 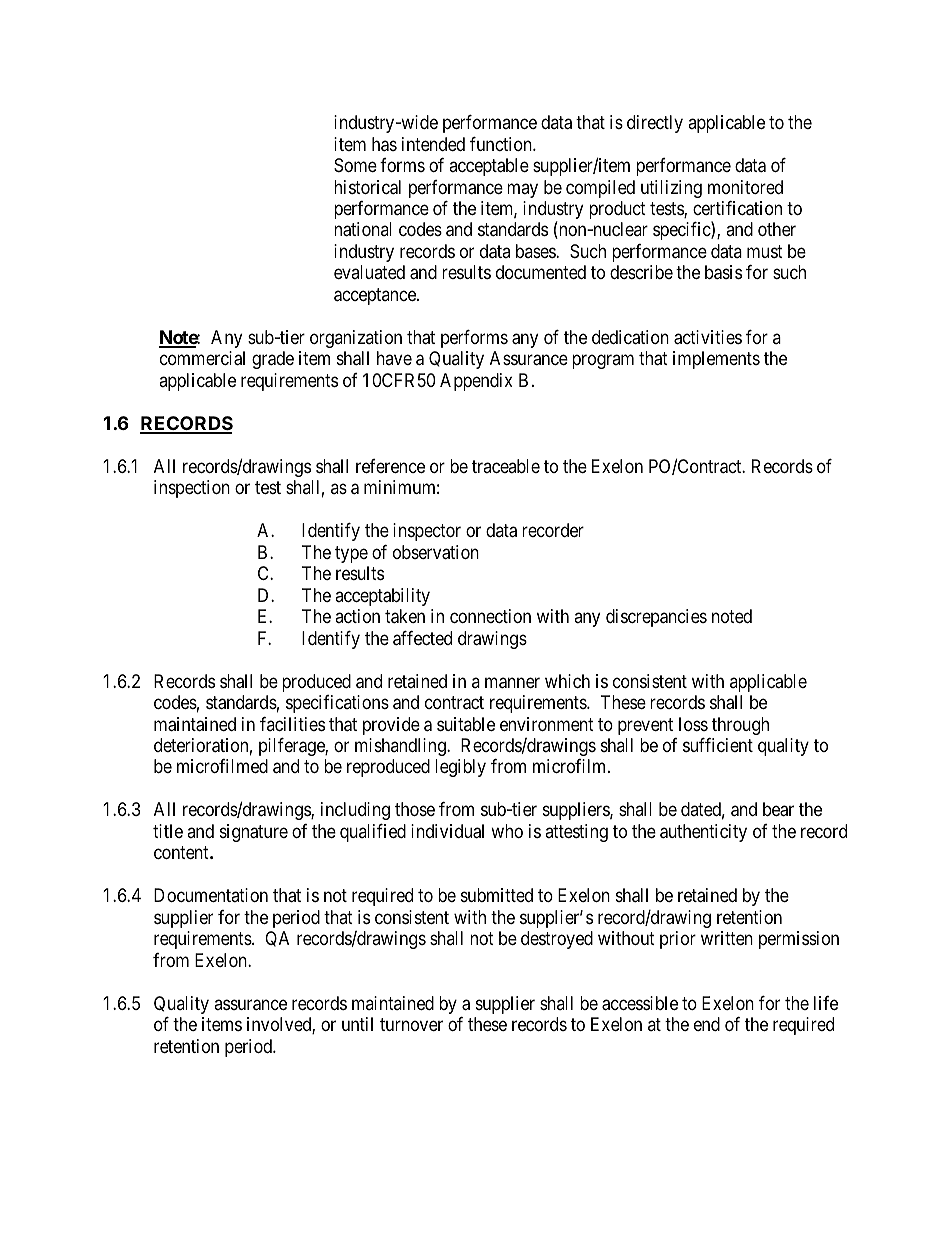 I want to click on type, so click(x=351, y=554).
